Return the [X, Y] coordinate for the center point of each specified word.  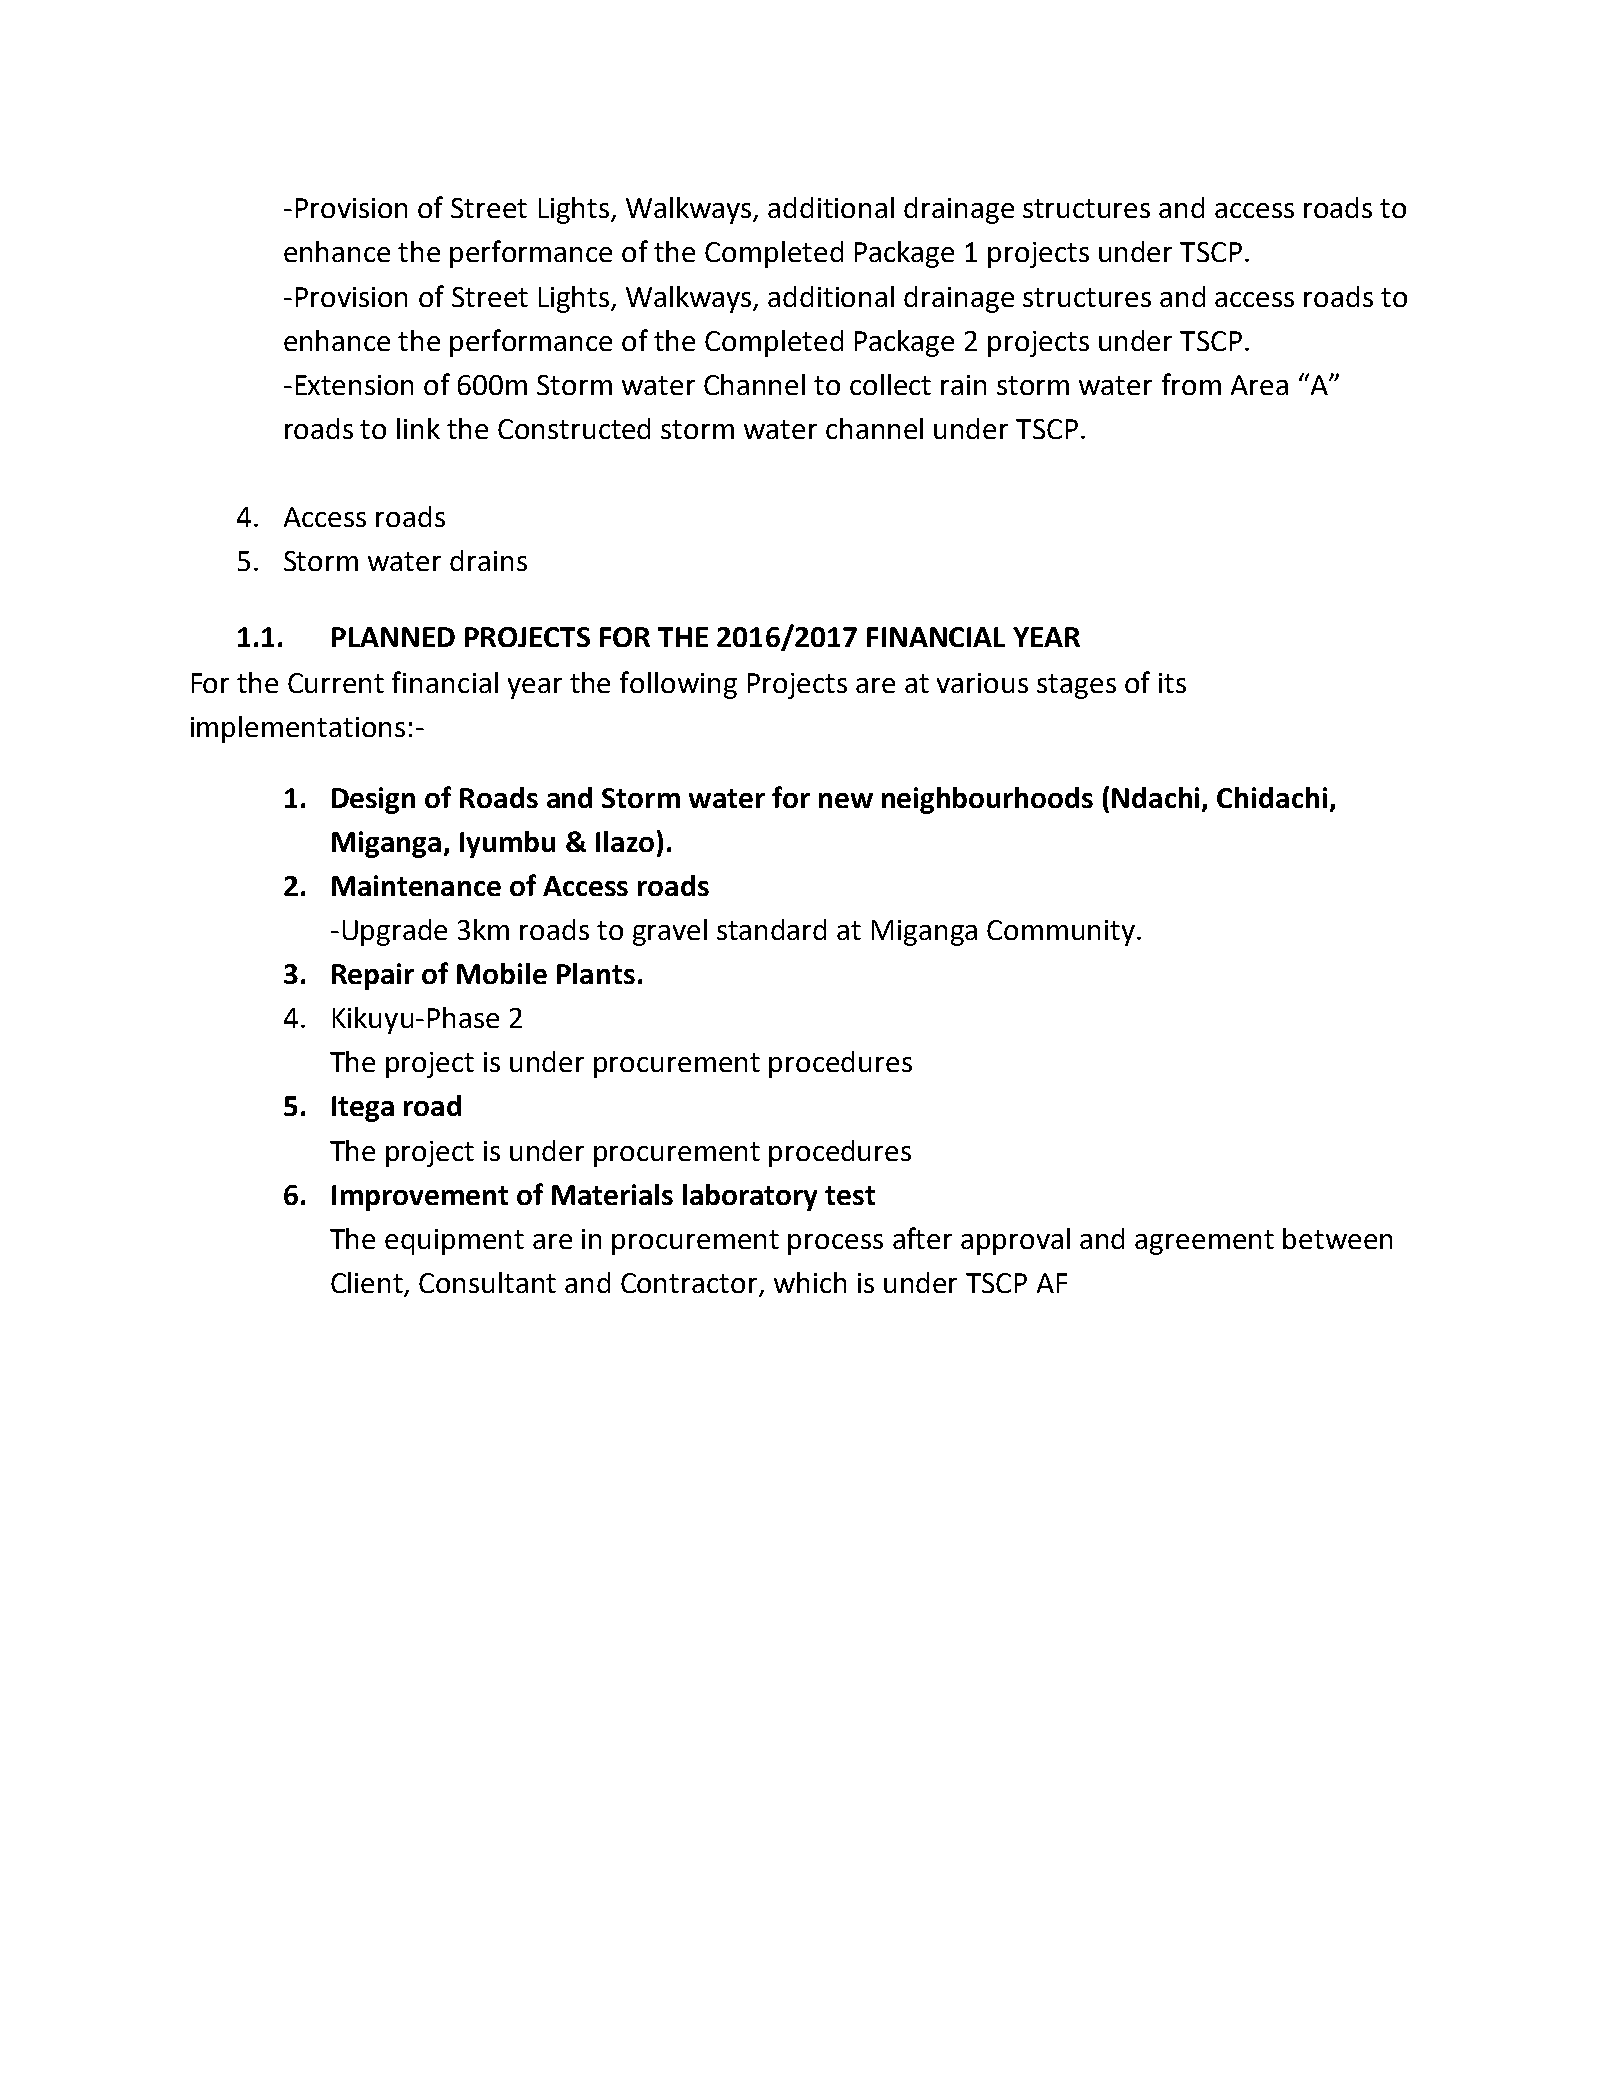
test [850, 1195]
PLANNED [393, 637]
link [418, 428]
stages [1076, 686]
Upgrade [395, 932]
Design [373, 800]
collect [890, 384]
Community [1061, 933]
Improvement [420, 1198]
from [1191, 384]
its [1172, 683]
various [982, 683]
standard [771, 929]
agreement [1204, 1242]
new [846, 800]
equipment [454, 1242]
